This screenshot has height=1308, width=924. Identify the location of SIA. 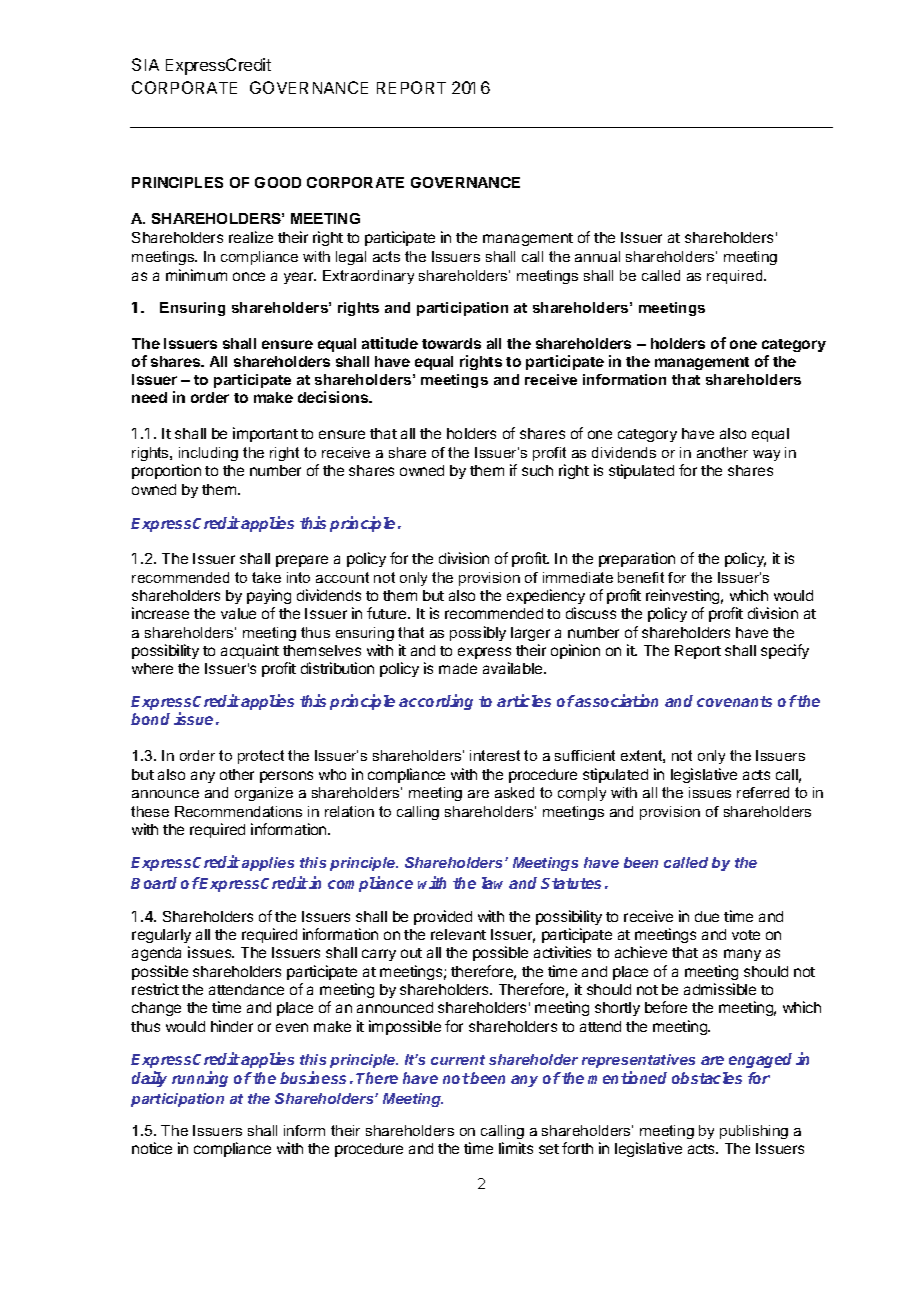
(145, 64).
